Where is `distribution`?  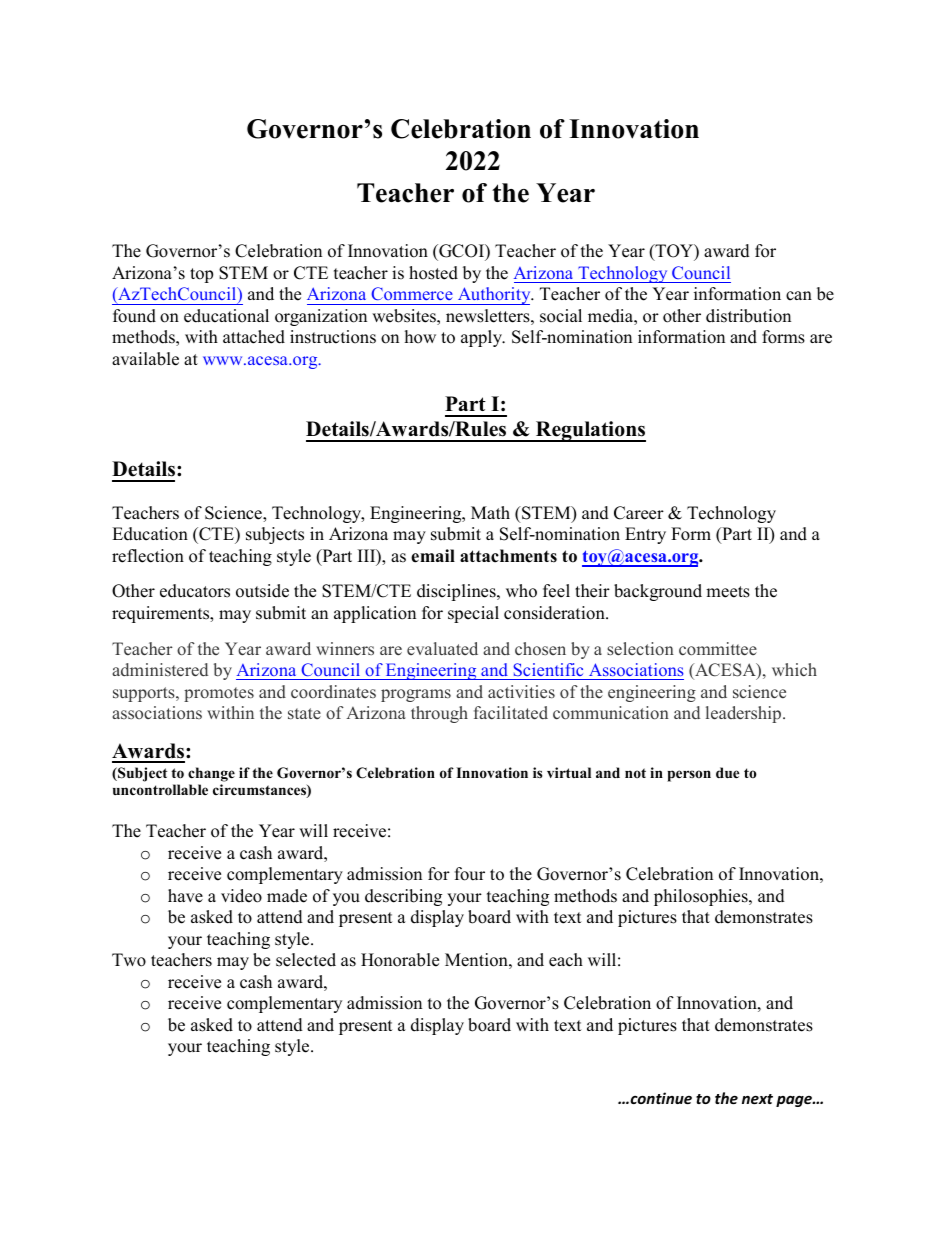 distribution is located at coordinates (748, 316).
